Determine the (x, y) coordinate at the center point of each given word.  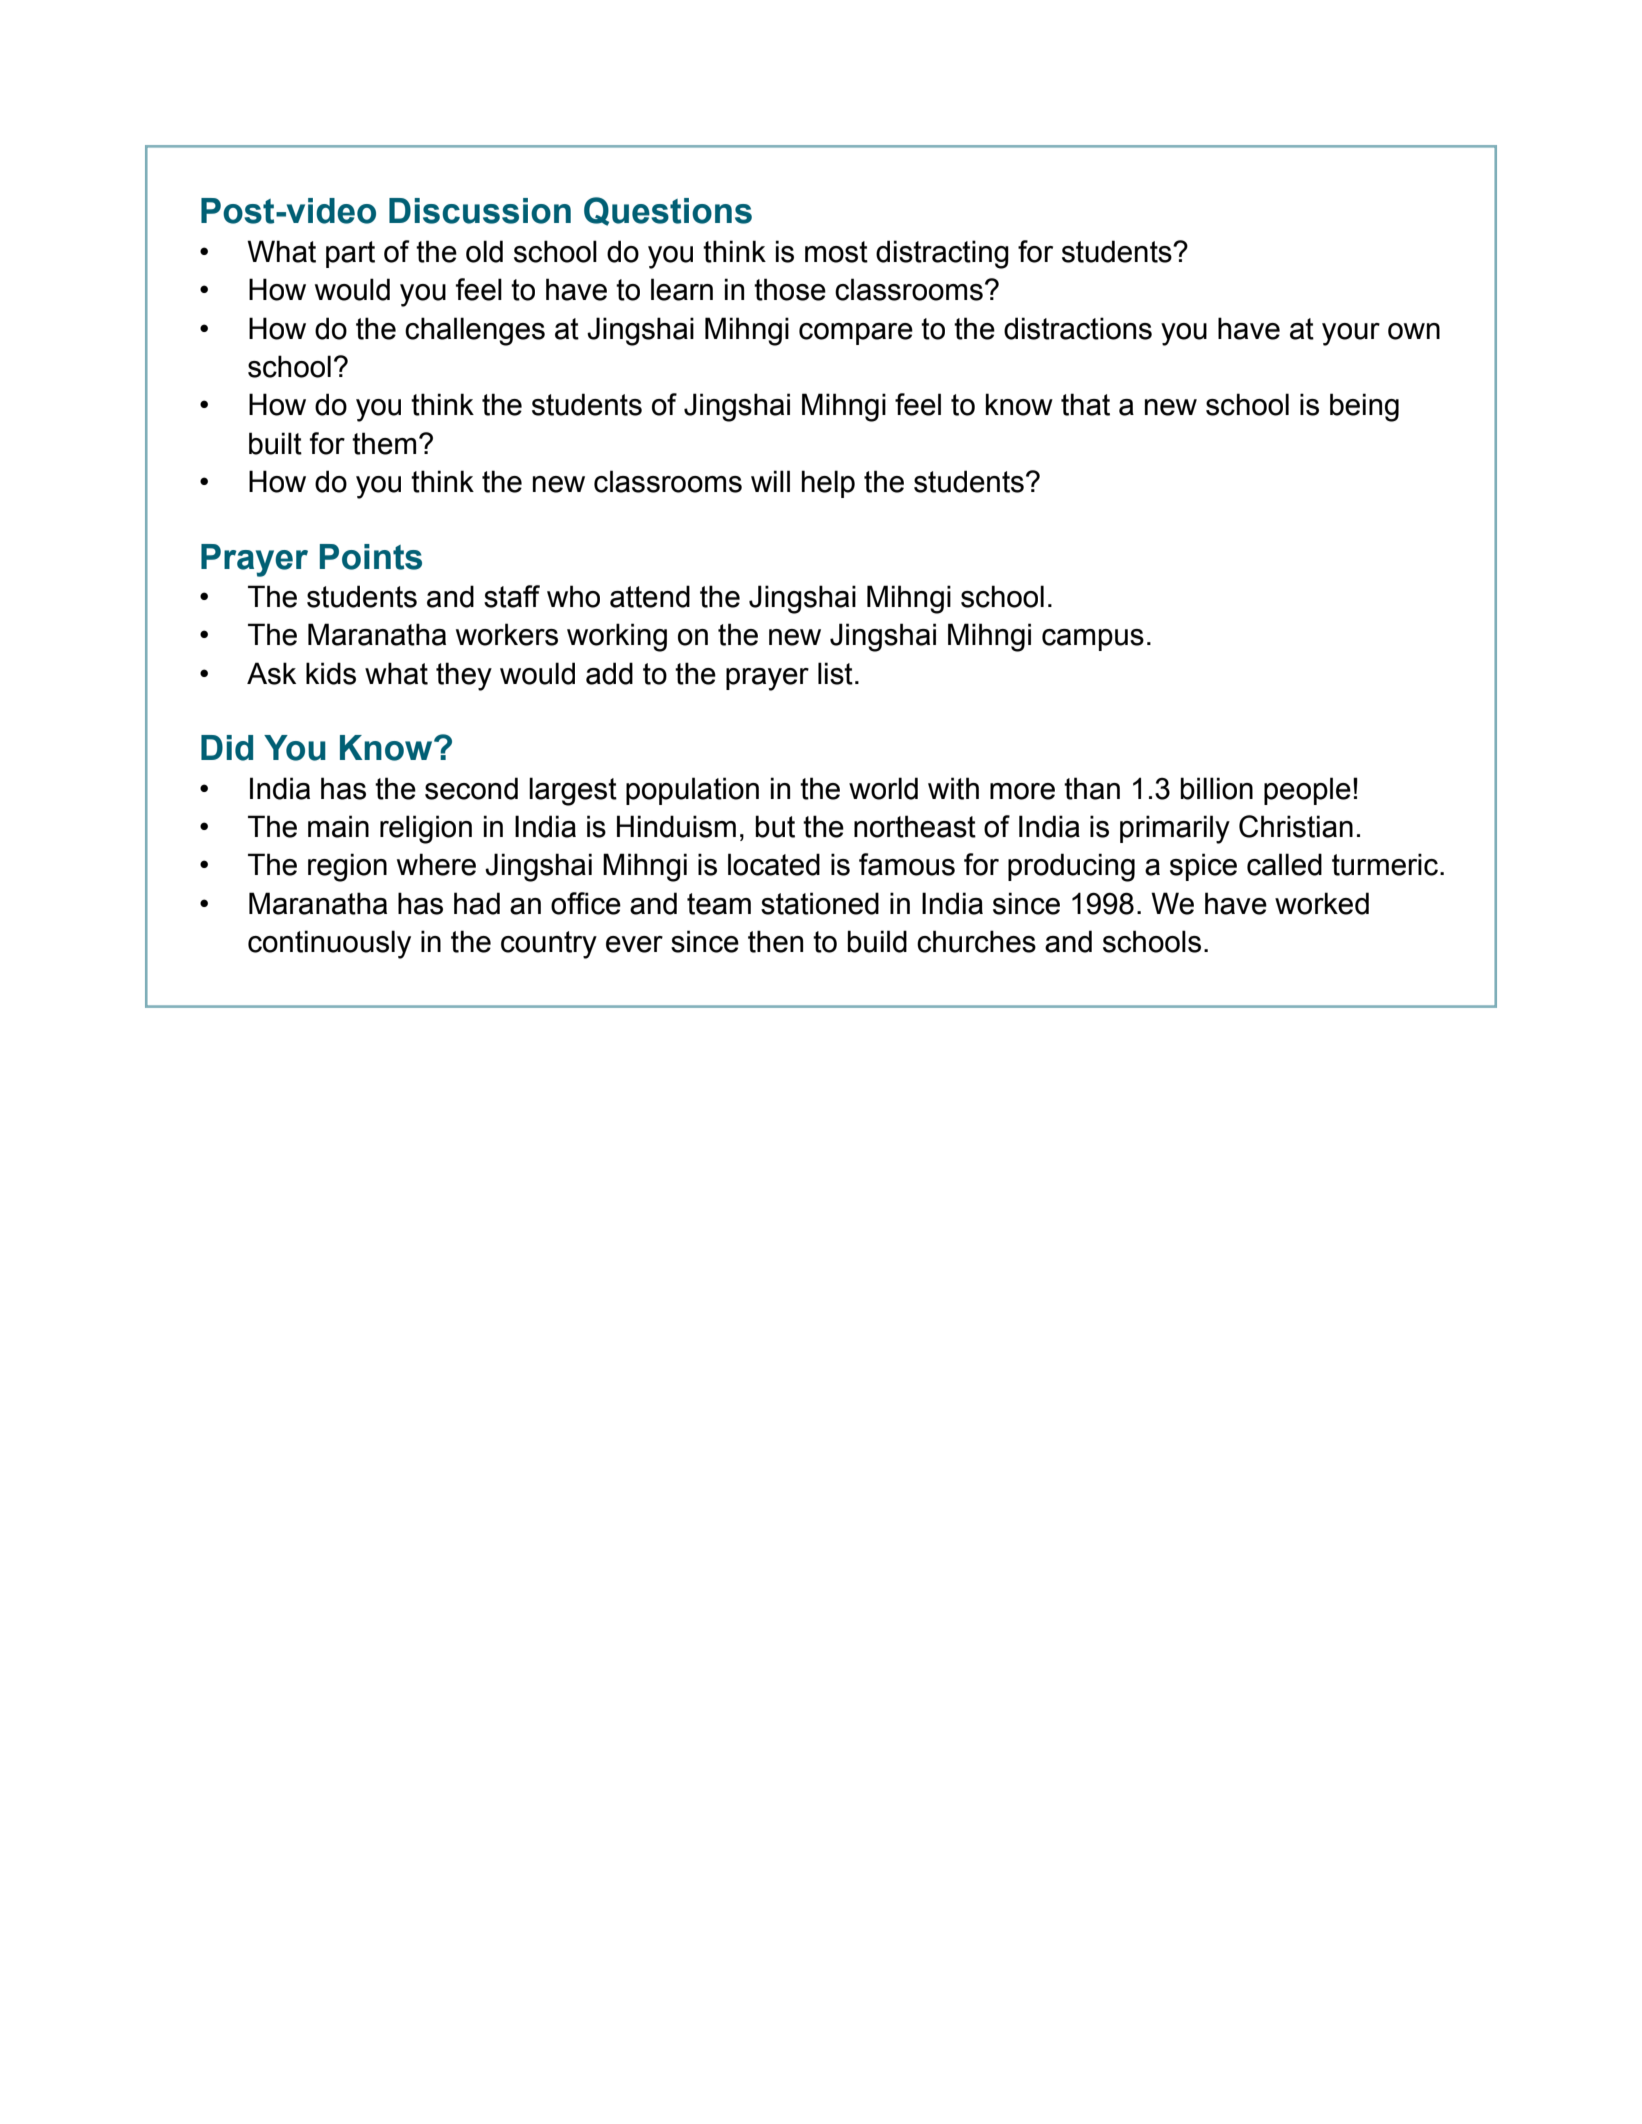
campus (1093, 640)
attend (650, 596)
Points (371, 557)
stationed (820, 903)
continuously (329, 944)
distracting (942, 254)
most (836, 252)
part (350, 254)
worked (1322, 903)
